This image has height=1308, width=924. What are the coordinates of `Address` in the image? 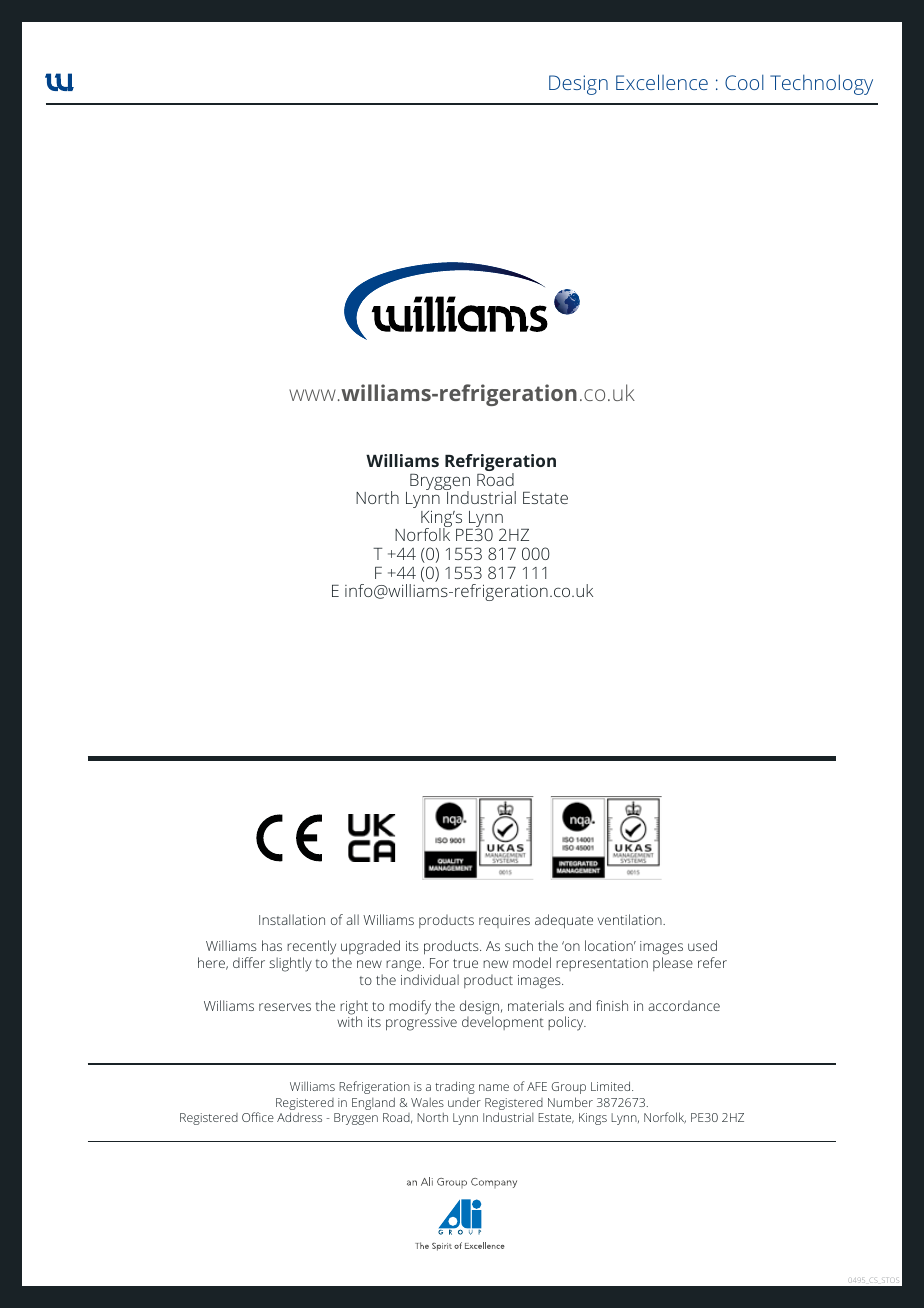 It's located at (299, 1117).
